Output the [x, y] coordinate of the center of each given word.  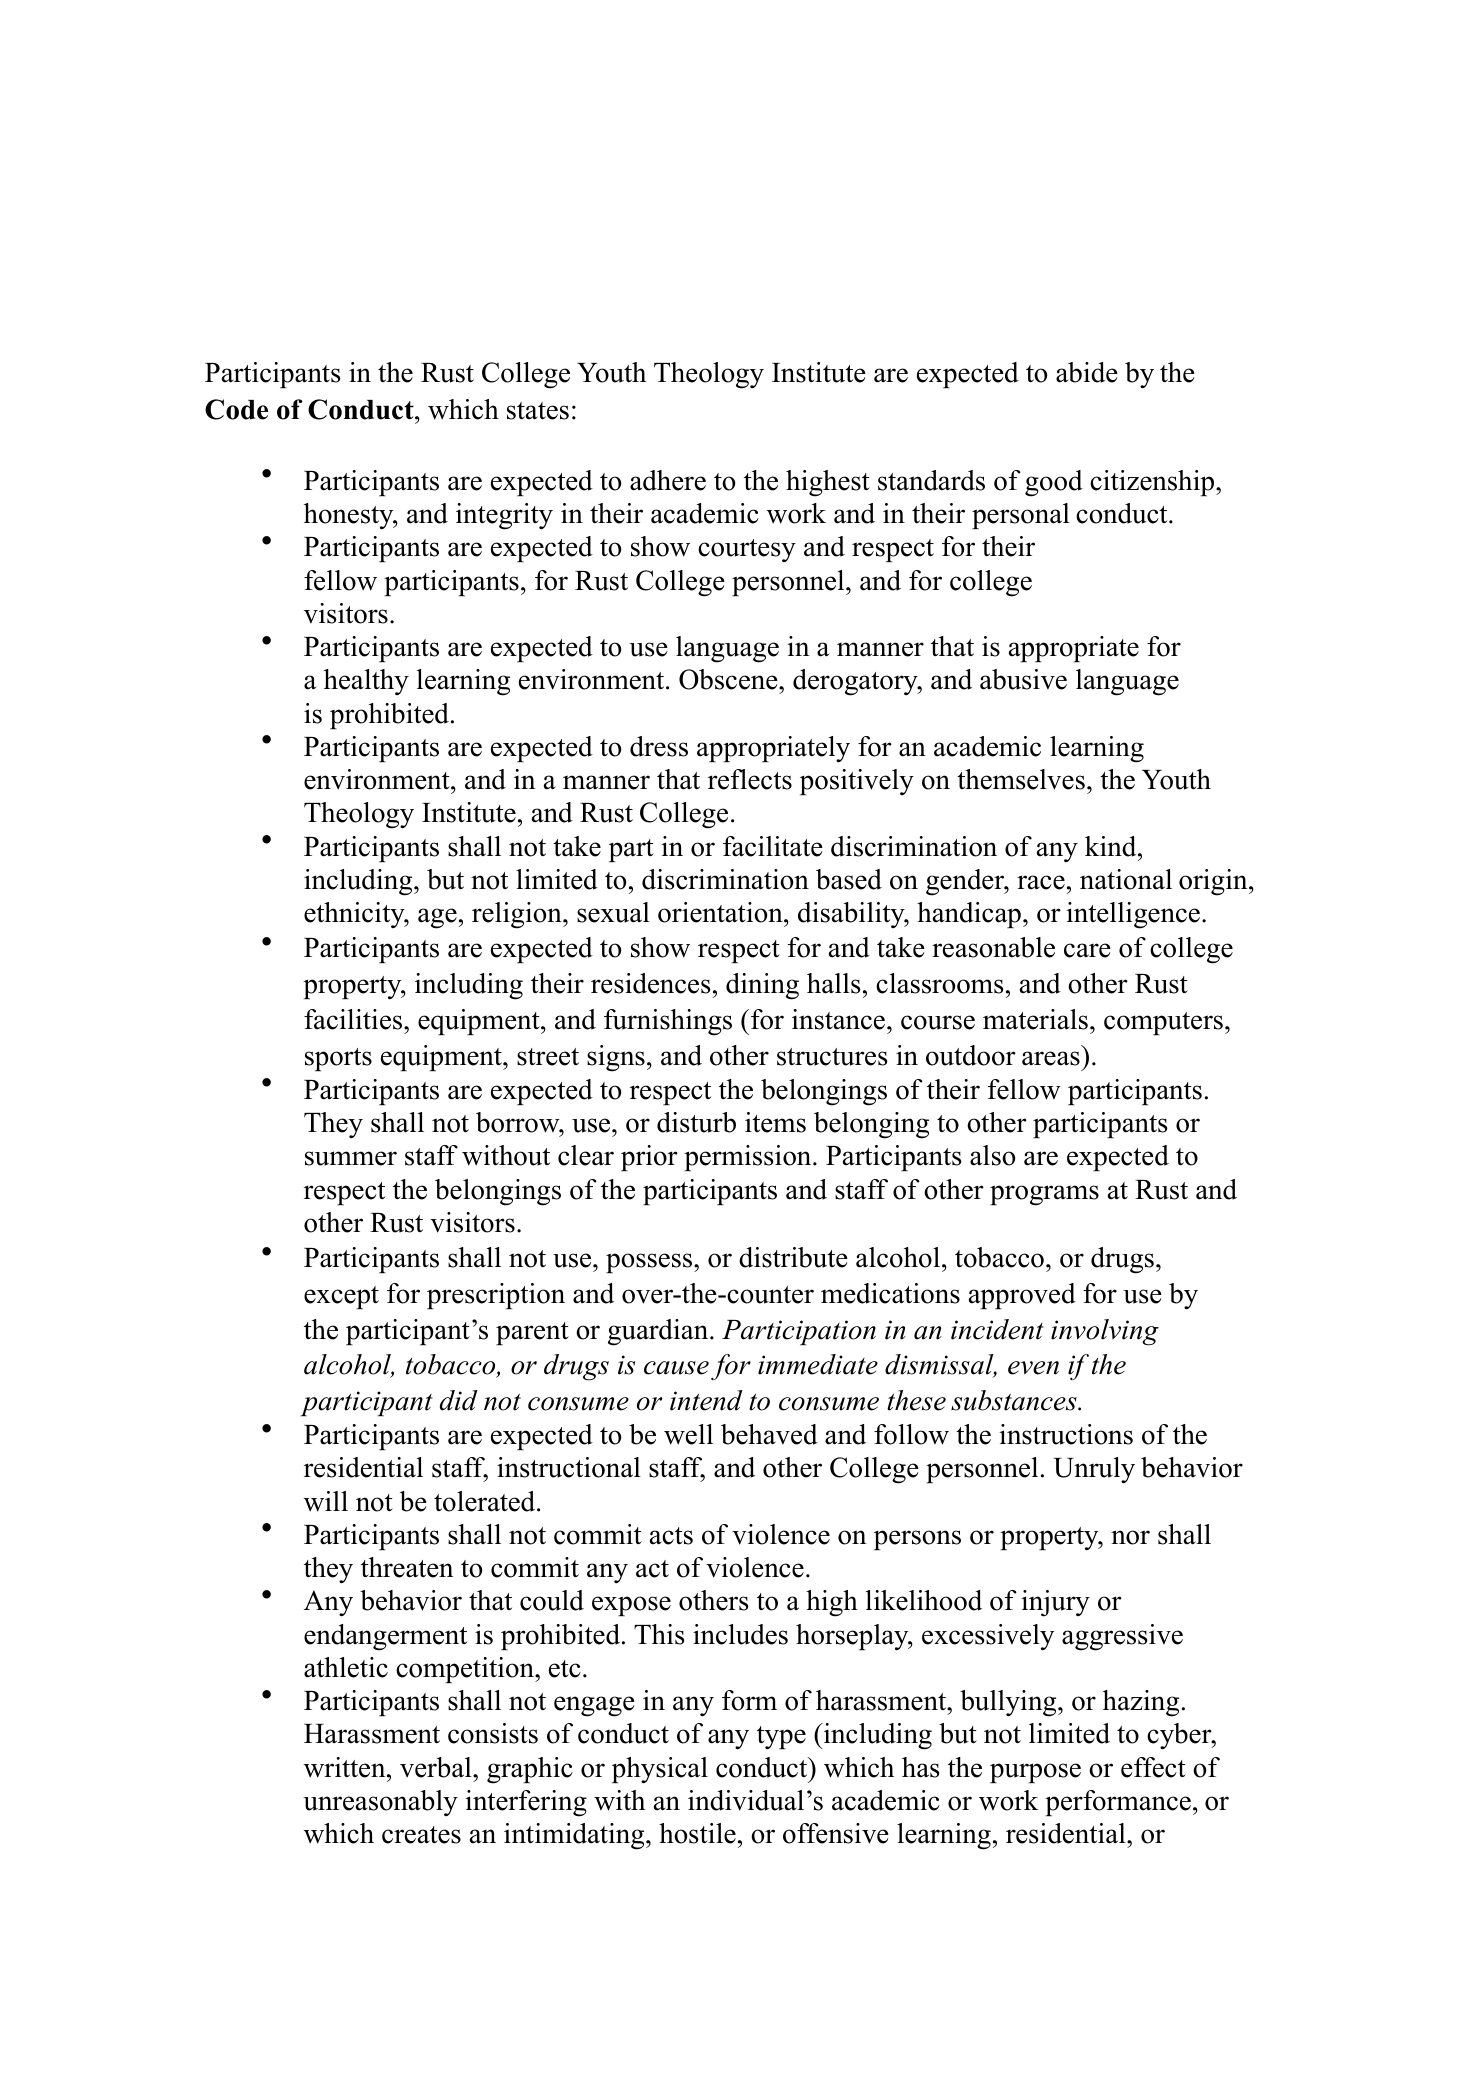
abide [1087, 372]
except [341, 1297]
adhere [668, 480]
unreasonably [380, 1803]
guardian [659, 1332]
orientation [721, 912]
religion [518, 915]
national [1126, 879]
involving [1105, 1332]
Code [236, 409]
